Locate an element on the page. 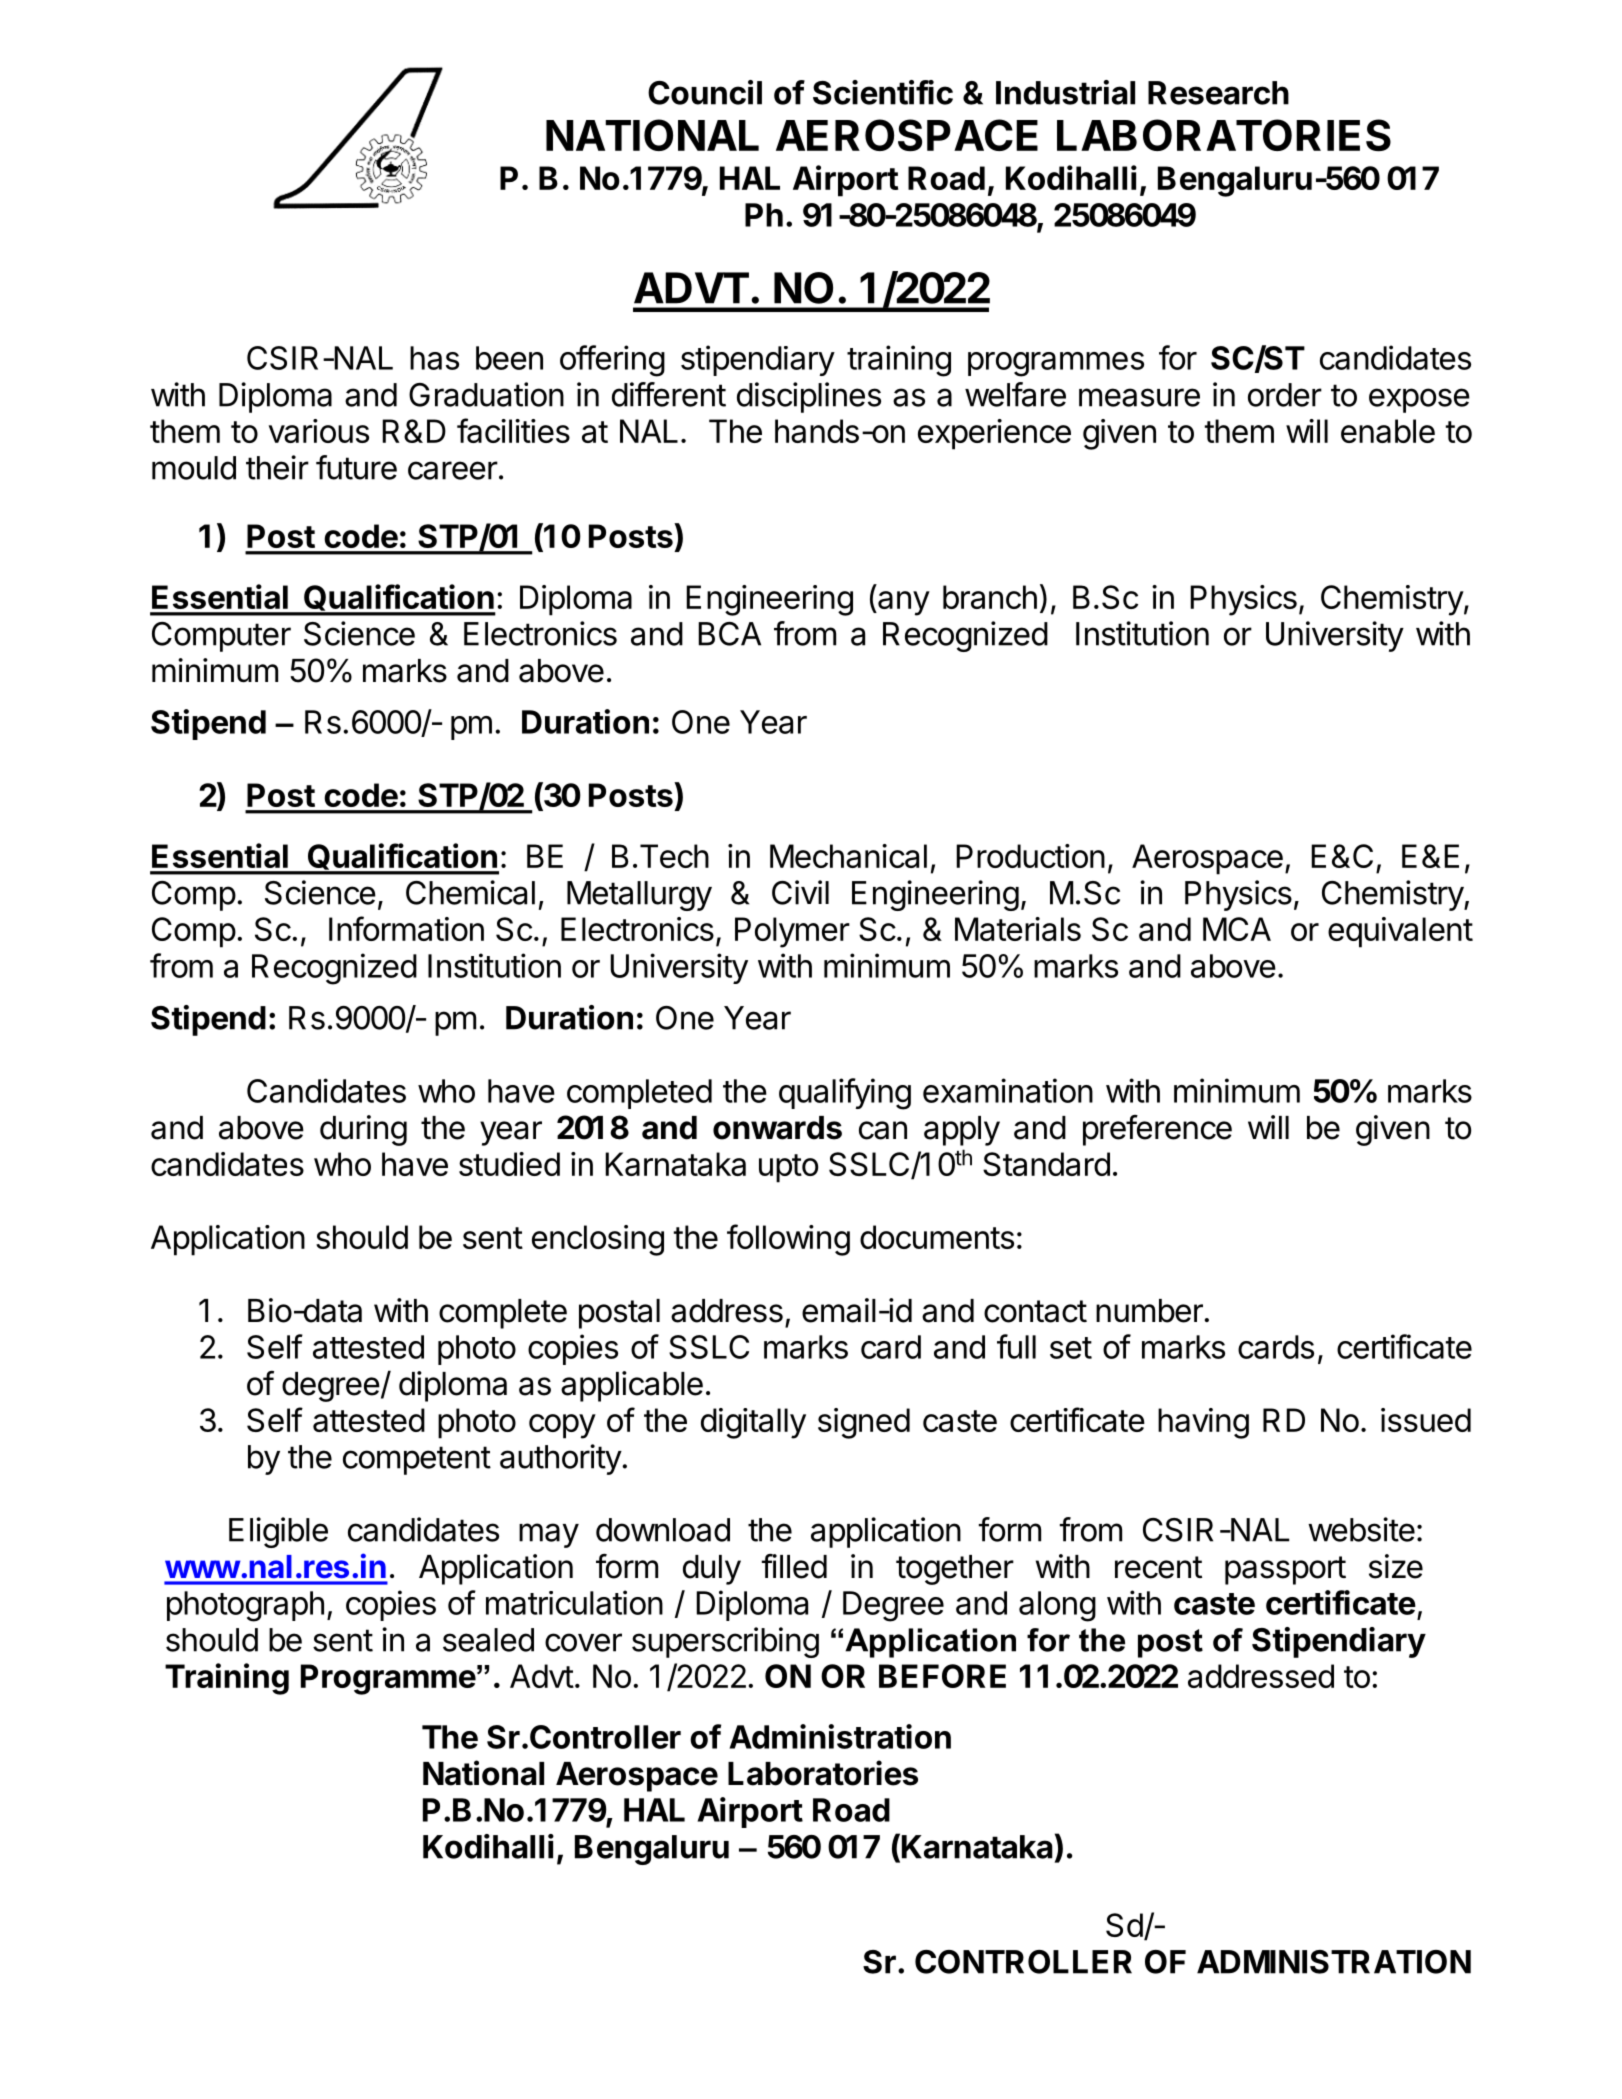 The image size is (1622, 2099). Civil is located at coordinates (800, 892).
